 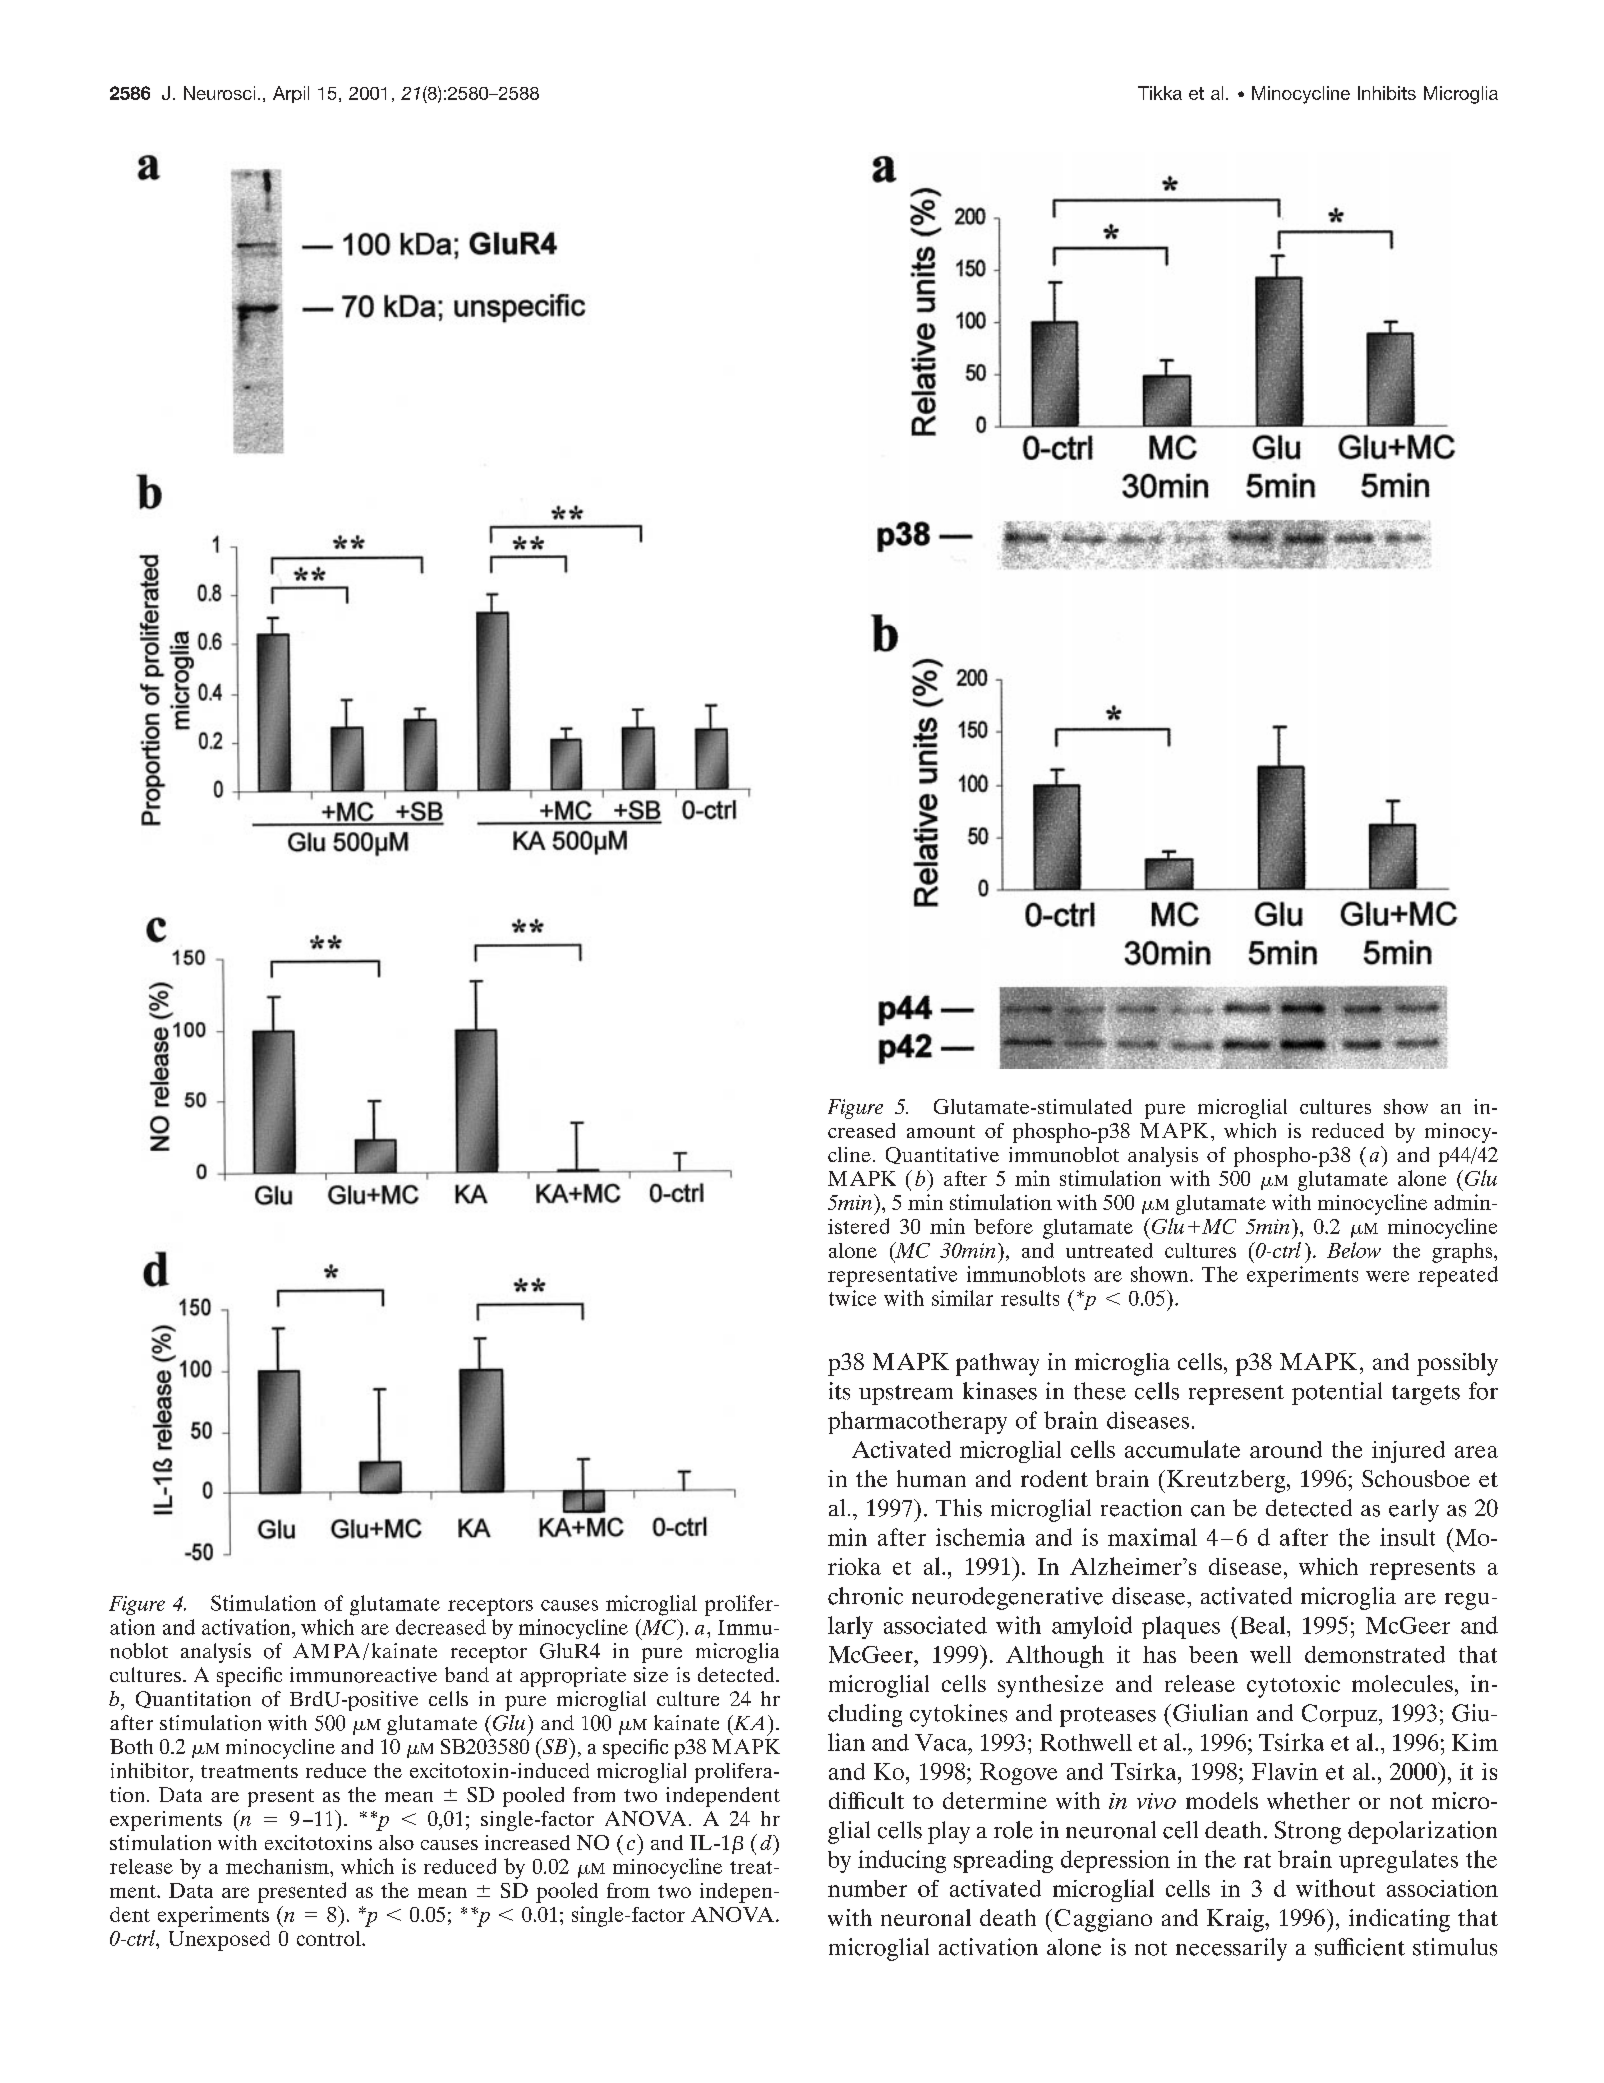 I want to click on number, so click(x=867, y=1888).
